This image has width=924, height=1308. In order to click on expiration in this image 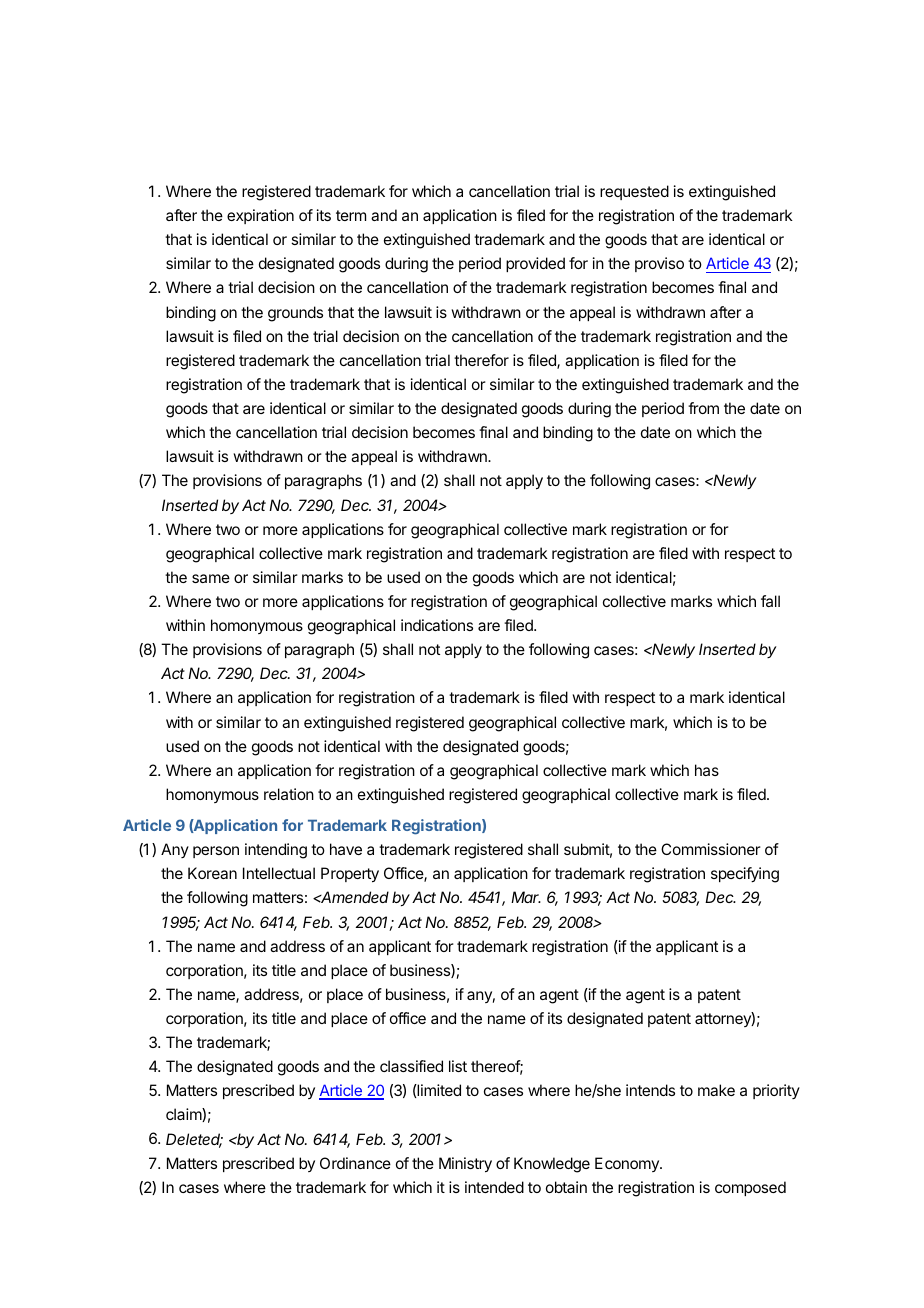, I will do `click(260, 216)`.
